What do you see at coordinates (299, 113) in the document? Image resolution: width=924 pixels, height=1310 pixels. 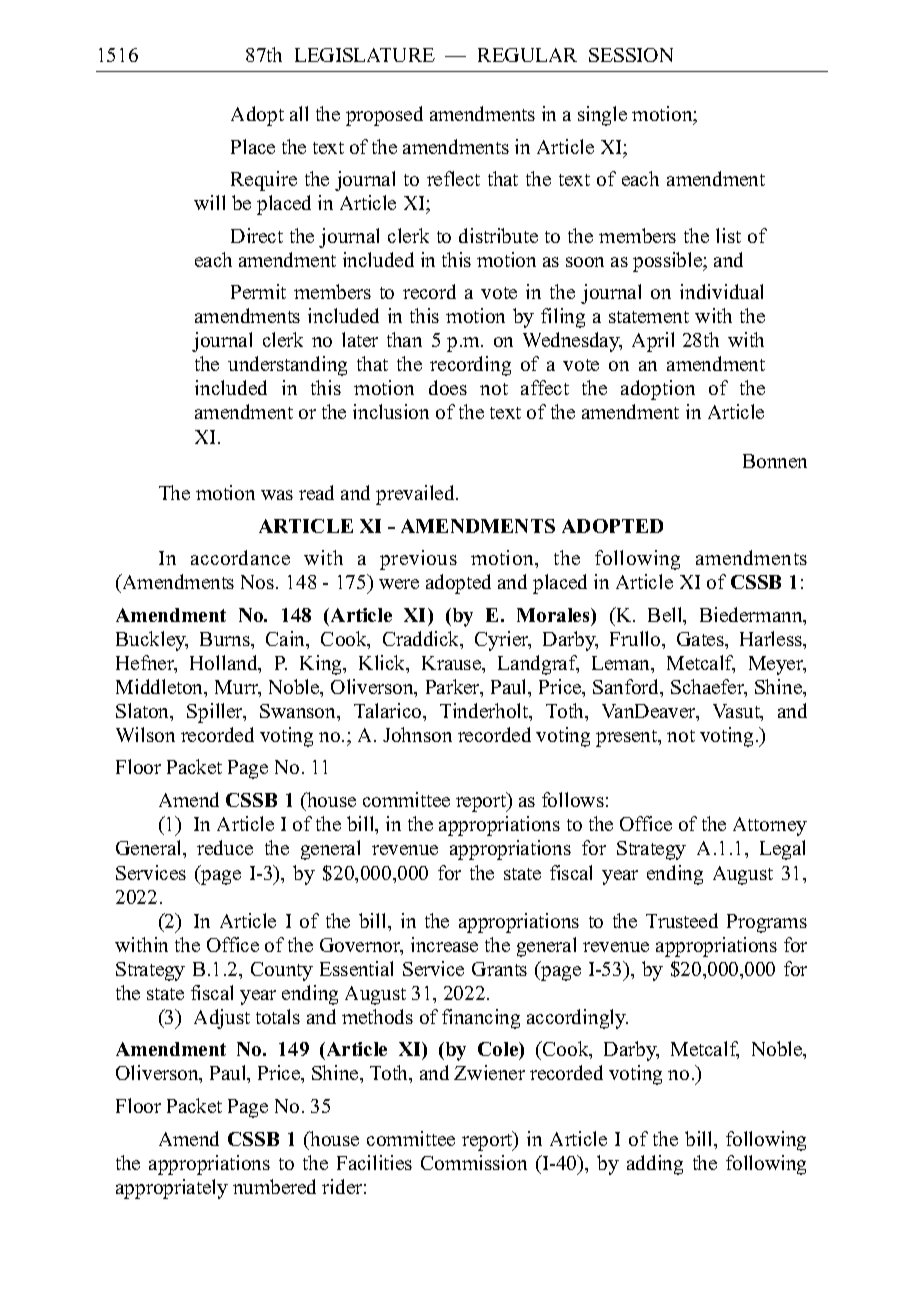 I see `all` at bounding box center [299, 113].
